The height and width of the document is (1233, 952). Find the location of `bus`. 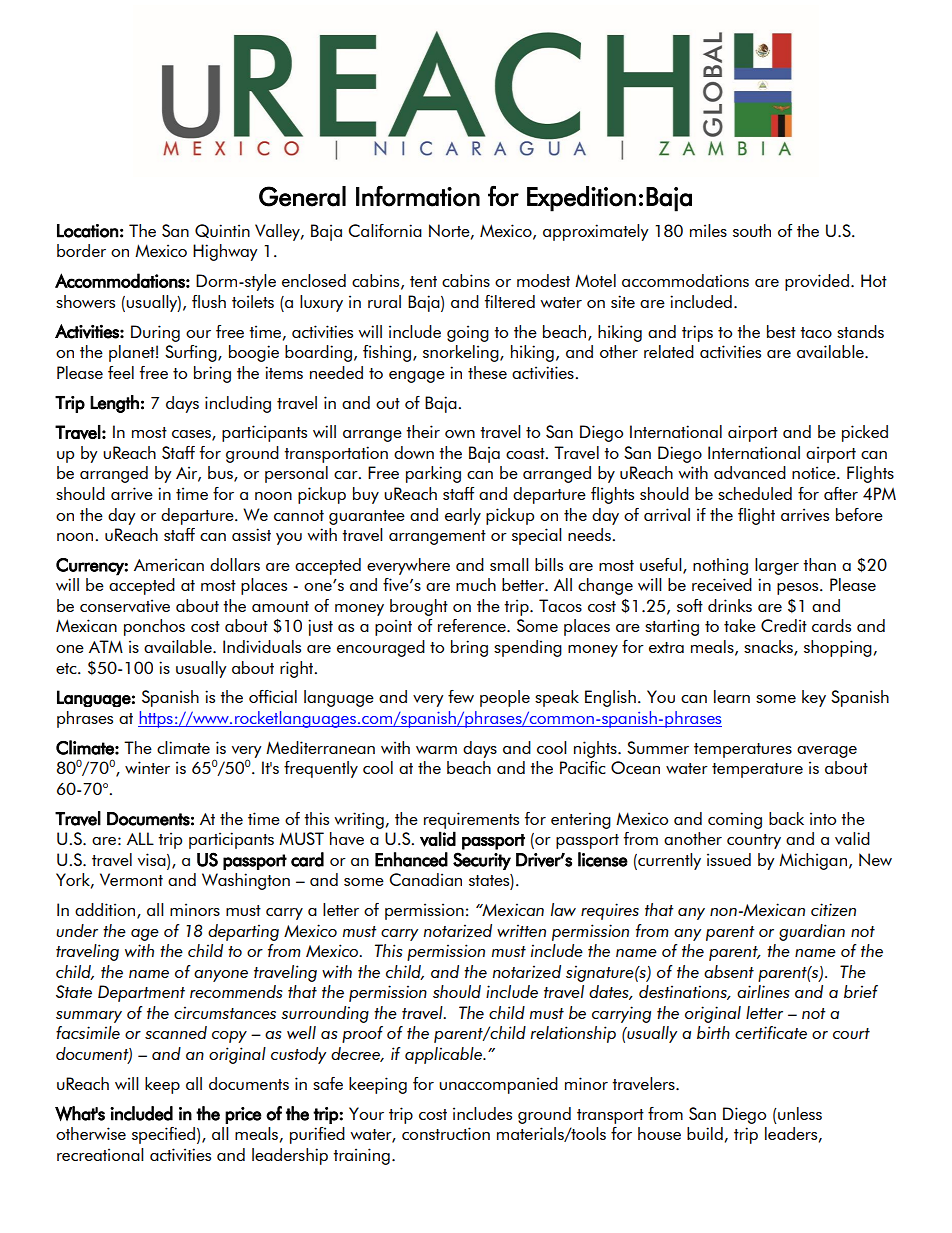

bus is located at coordinates (221, 474).
